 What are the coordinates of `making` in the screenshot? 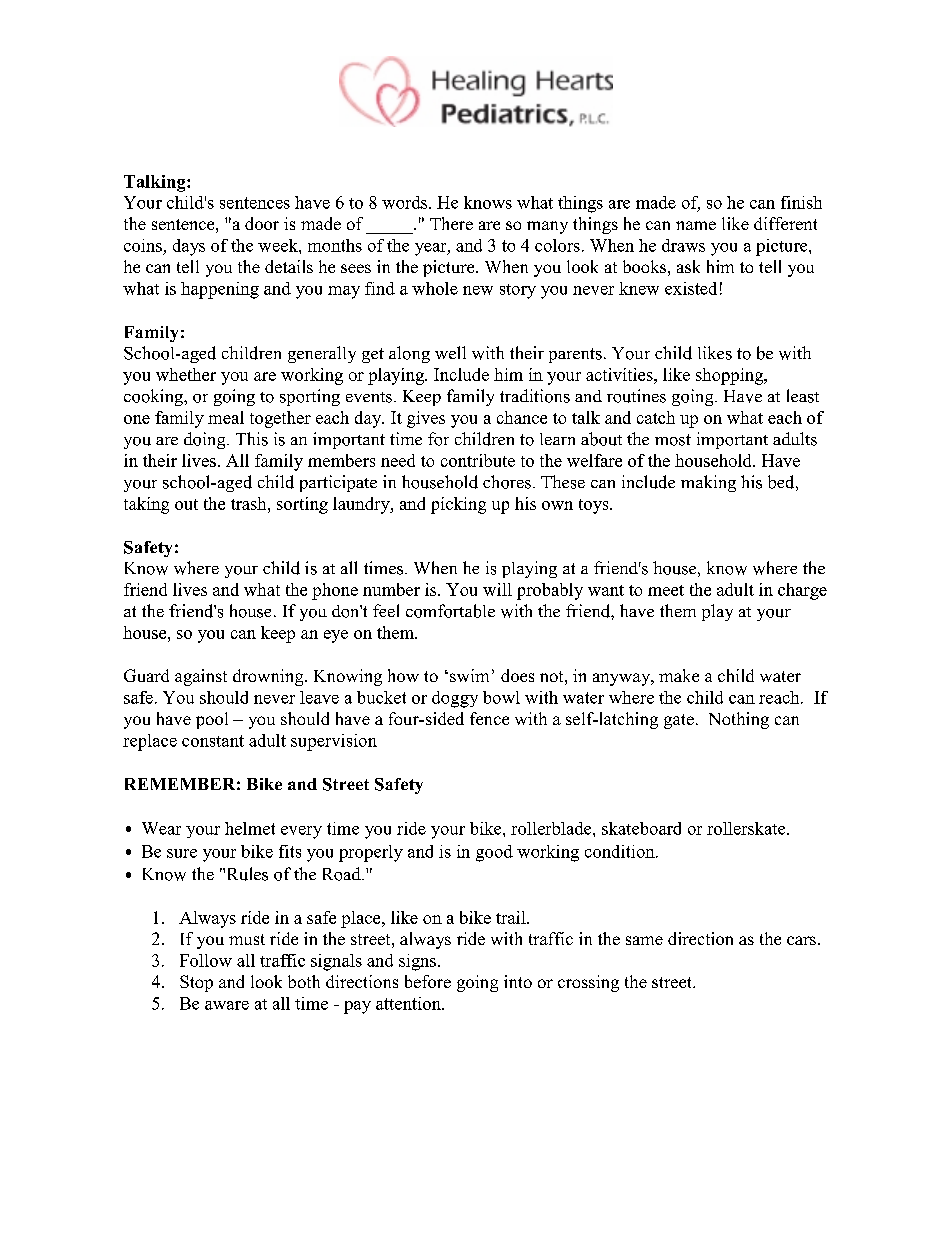 It's located at (708, 483).
